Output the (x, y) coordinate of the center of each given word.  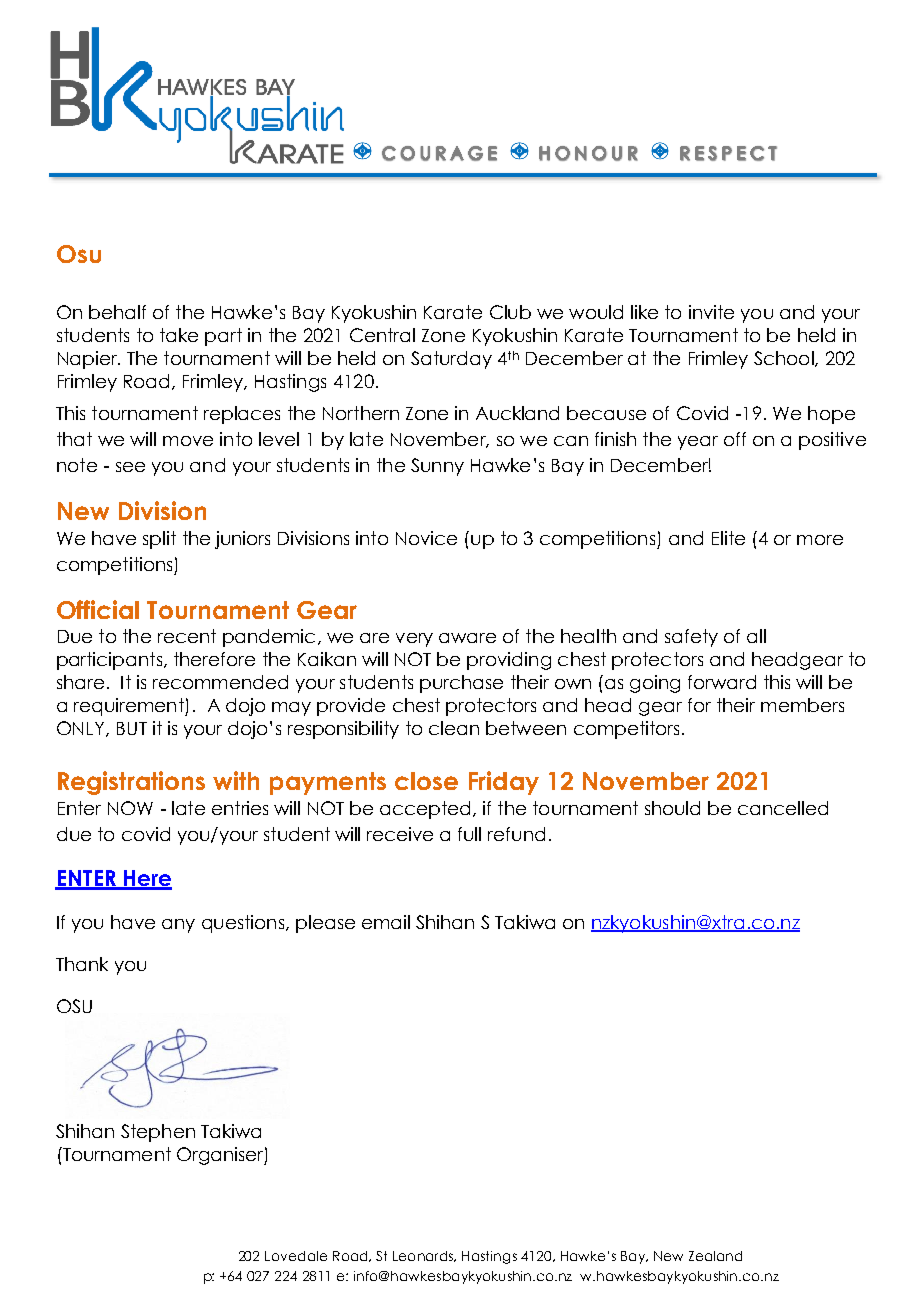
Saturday (451, 360)
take (179, 335)
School (784, 358)
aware (467, 638)
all (756, 636)
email (386, 922)
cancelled (783, 808)
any (178, 926)
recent (187, 636)
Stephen (158, 1133)
